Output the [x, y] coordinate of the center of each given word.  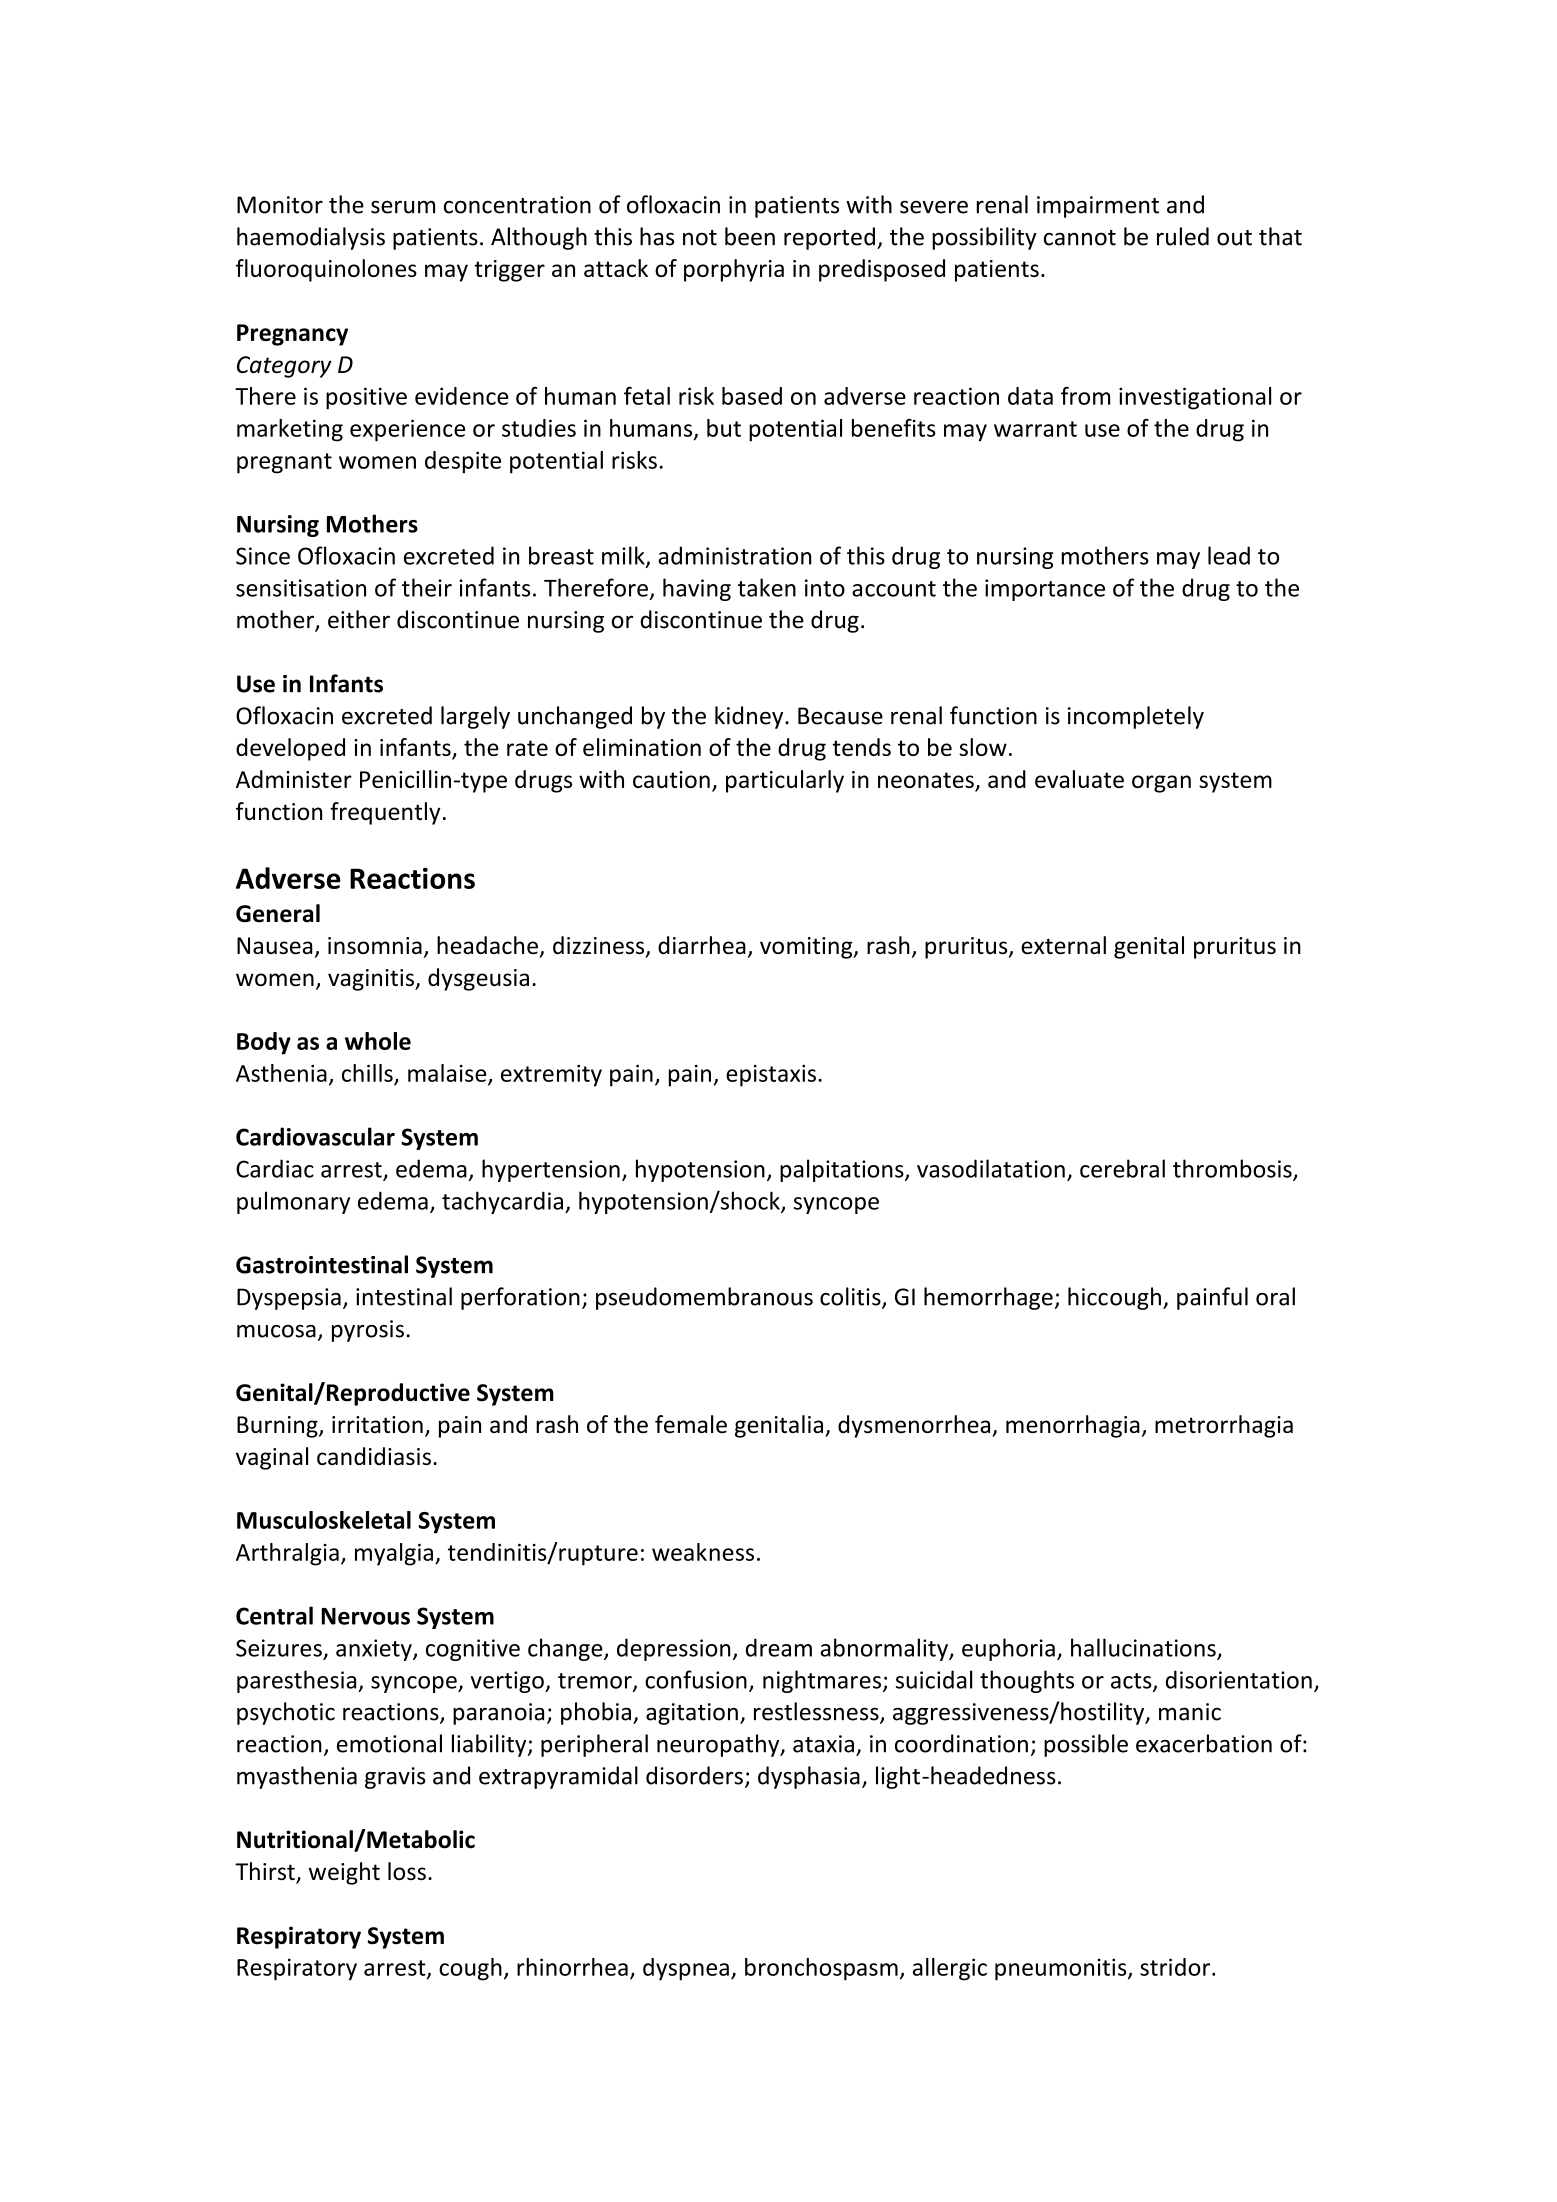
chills [367, 1073]
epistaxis [771, 1076]
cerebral [1122, 1168]
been [750, 236]
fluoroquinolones [326, 270]
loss [407, 1871]
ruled [1183, 236]
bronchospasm [821, 1969]
